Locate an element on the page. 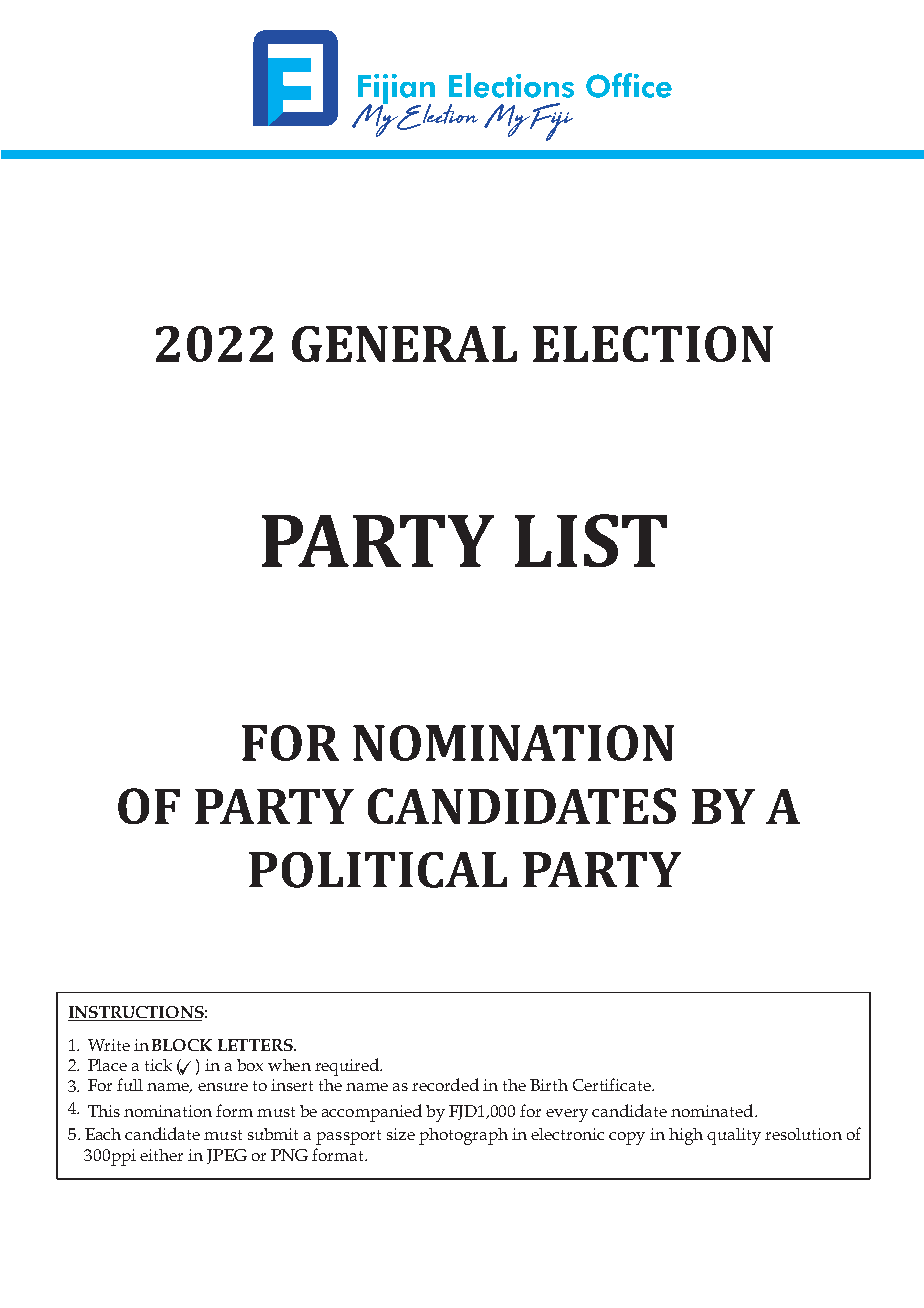 Image resolution: width=924 pixels, height=1308 pixels. quality is located at coordinates (734, 1136).
